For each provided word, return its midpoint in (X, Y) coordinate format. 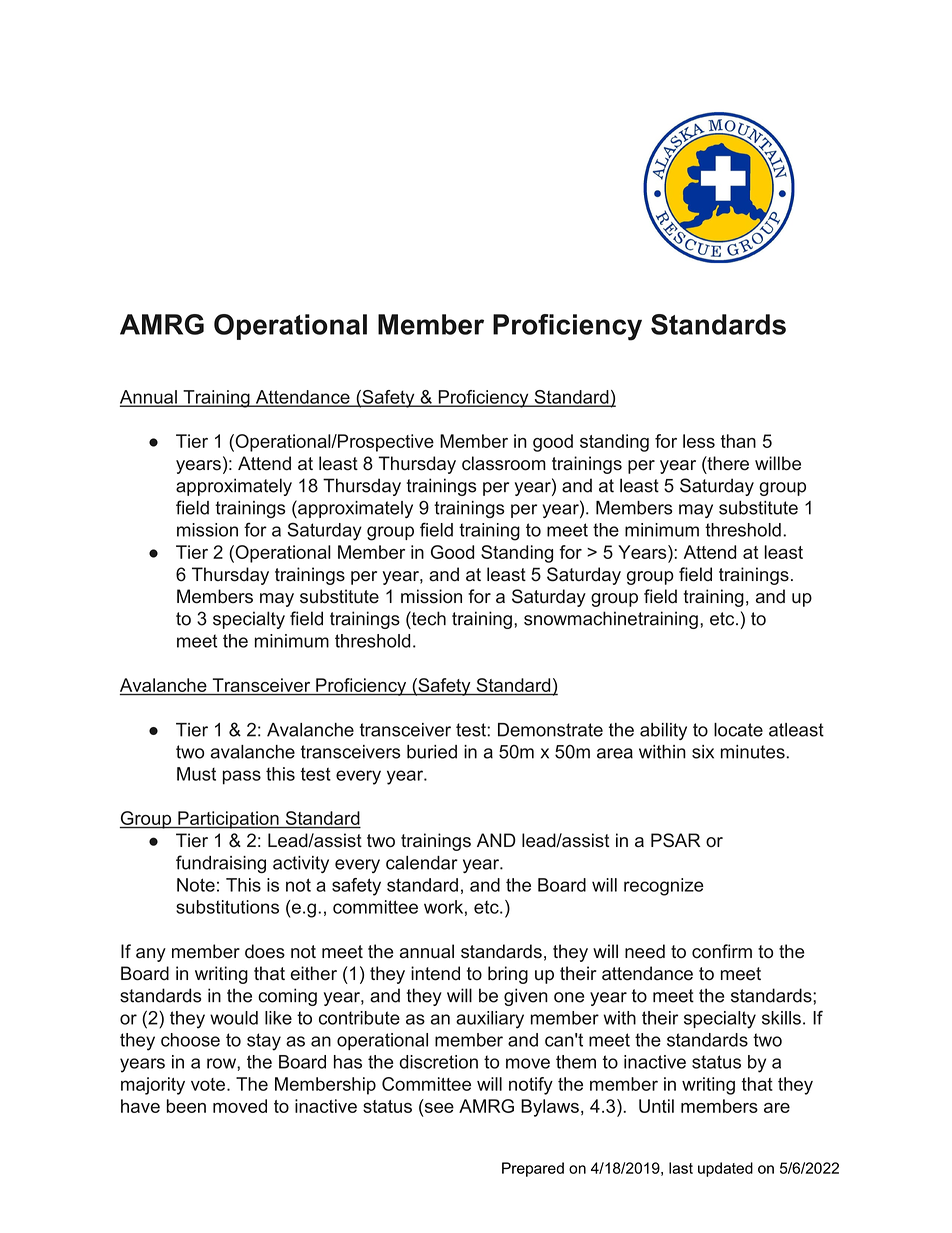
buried (432, 752)
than (738, 441)
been (186, 1106)
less (699, 441)
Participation (228, 820)
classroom (504, 463)
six (703, 752)
